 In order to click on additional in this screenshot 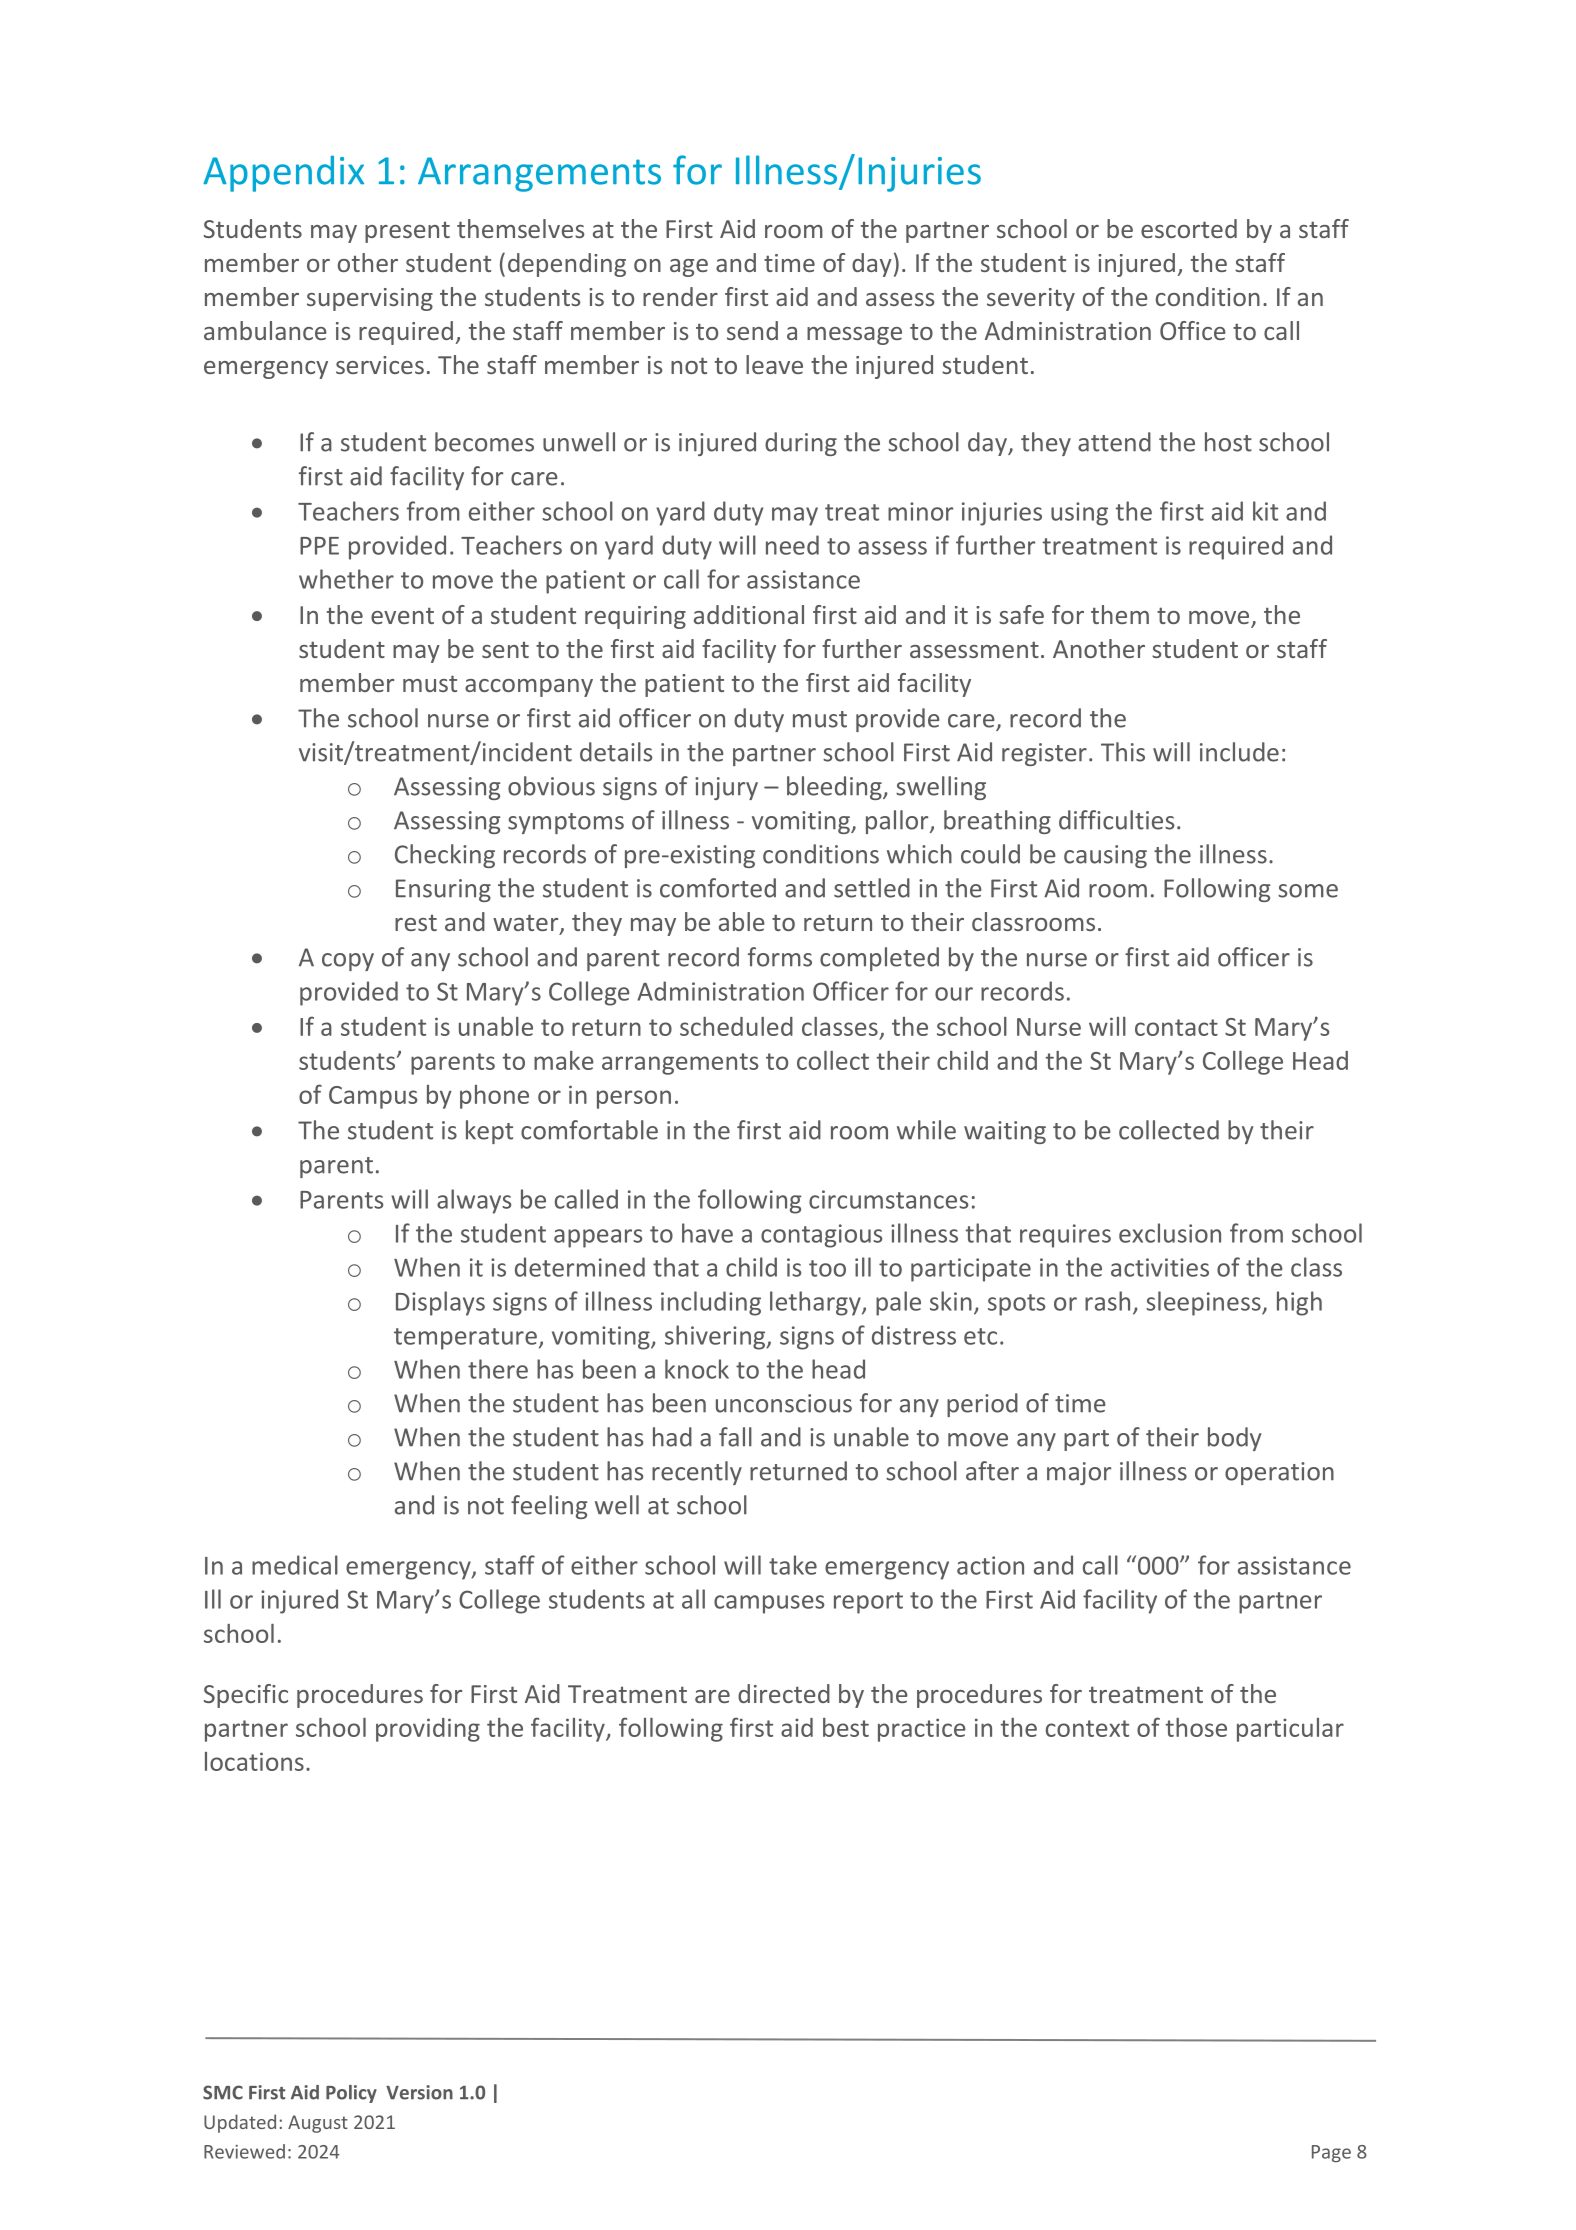, I will do `click(749, 614)`.
